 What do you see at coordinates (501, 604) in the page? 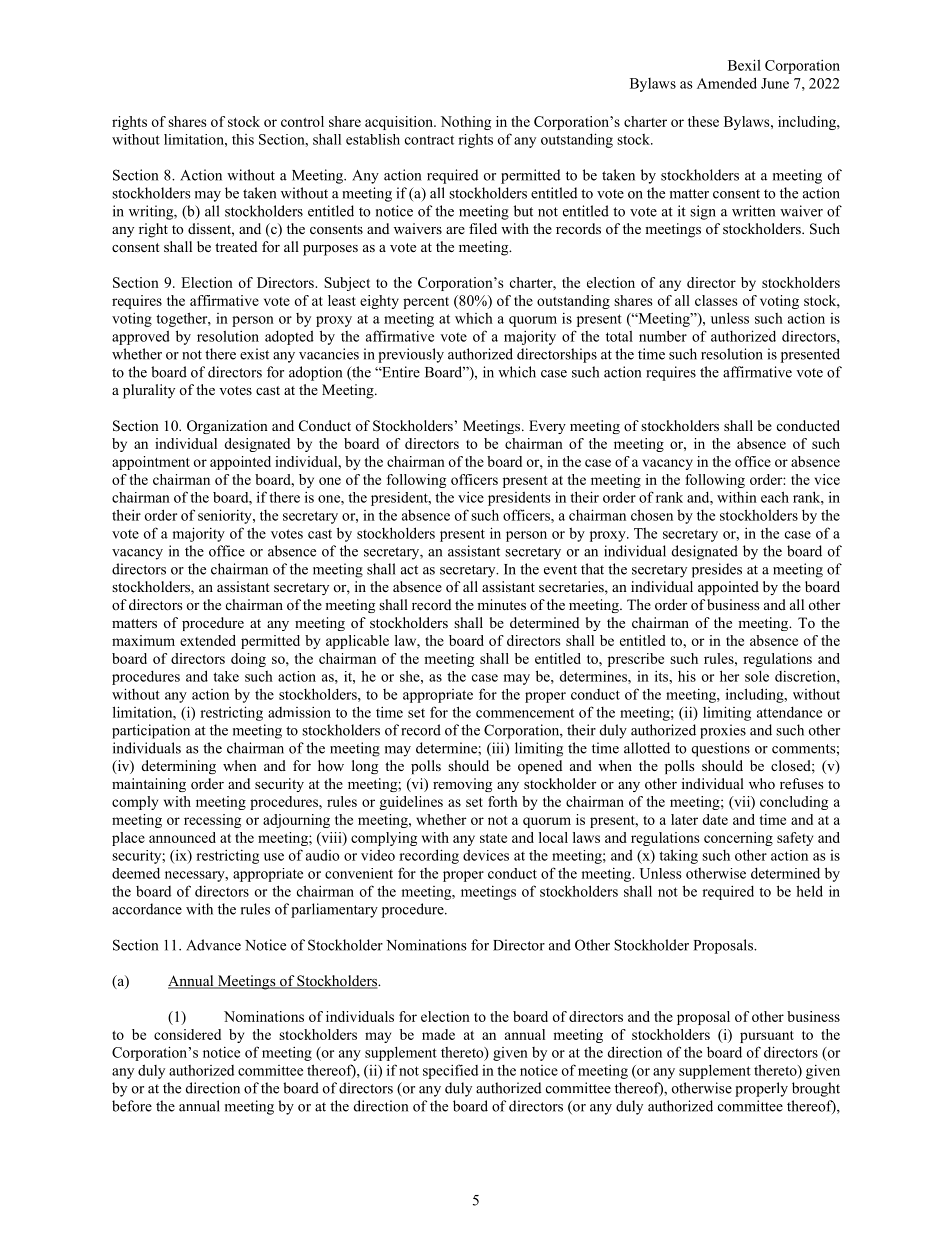
I see `minutes` at bounding box center [501, 604].
